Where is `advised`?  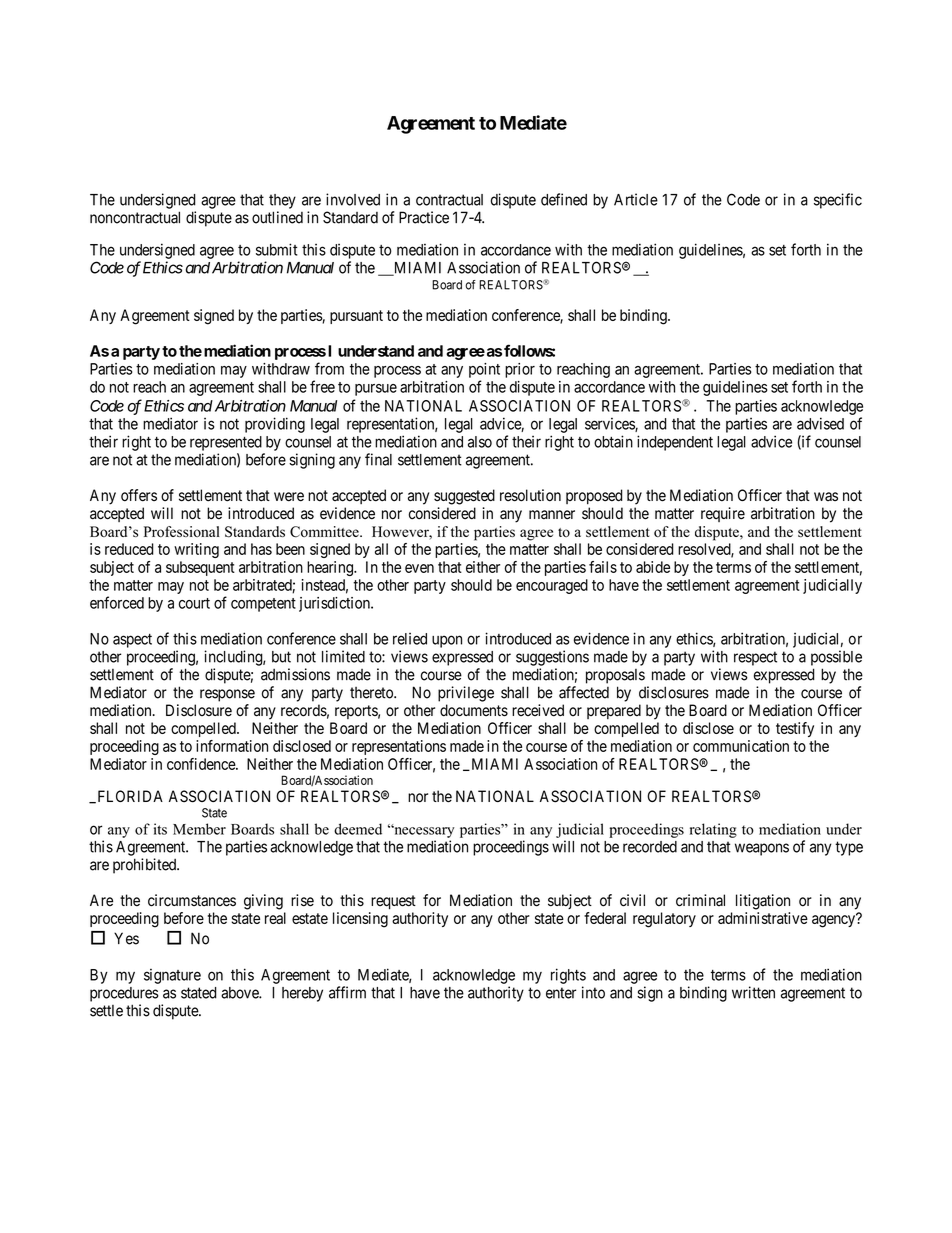 advised is located at coordinates (820, 423).
